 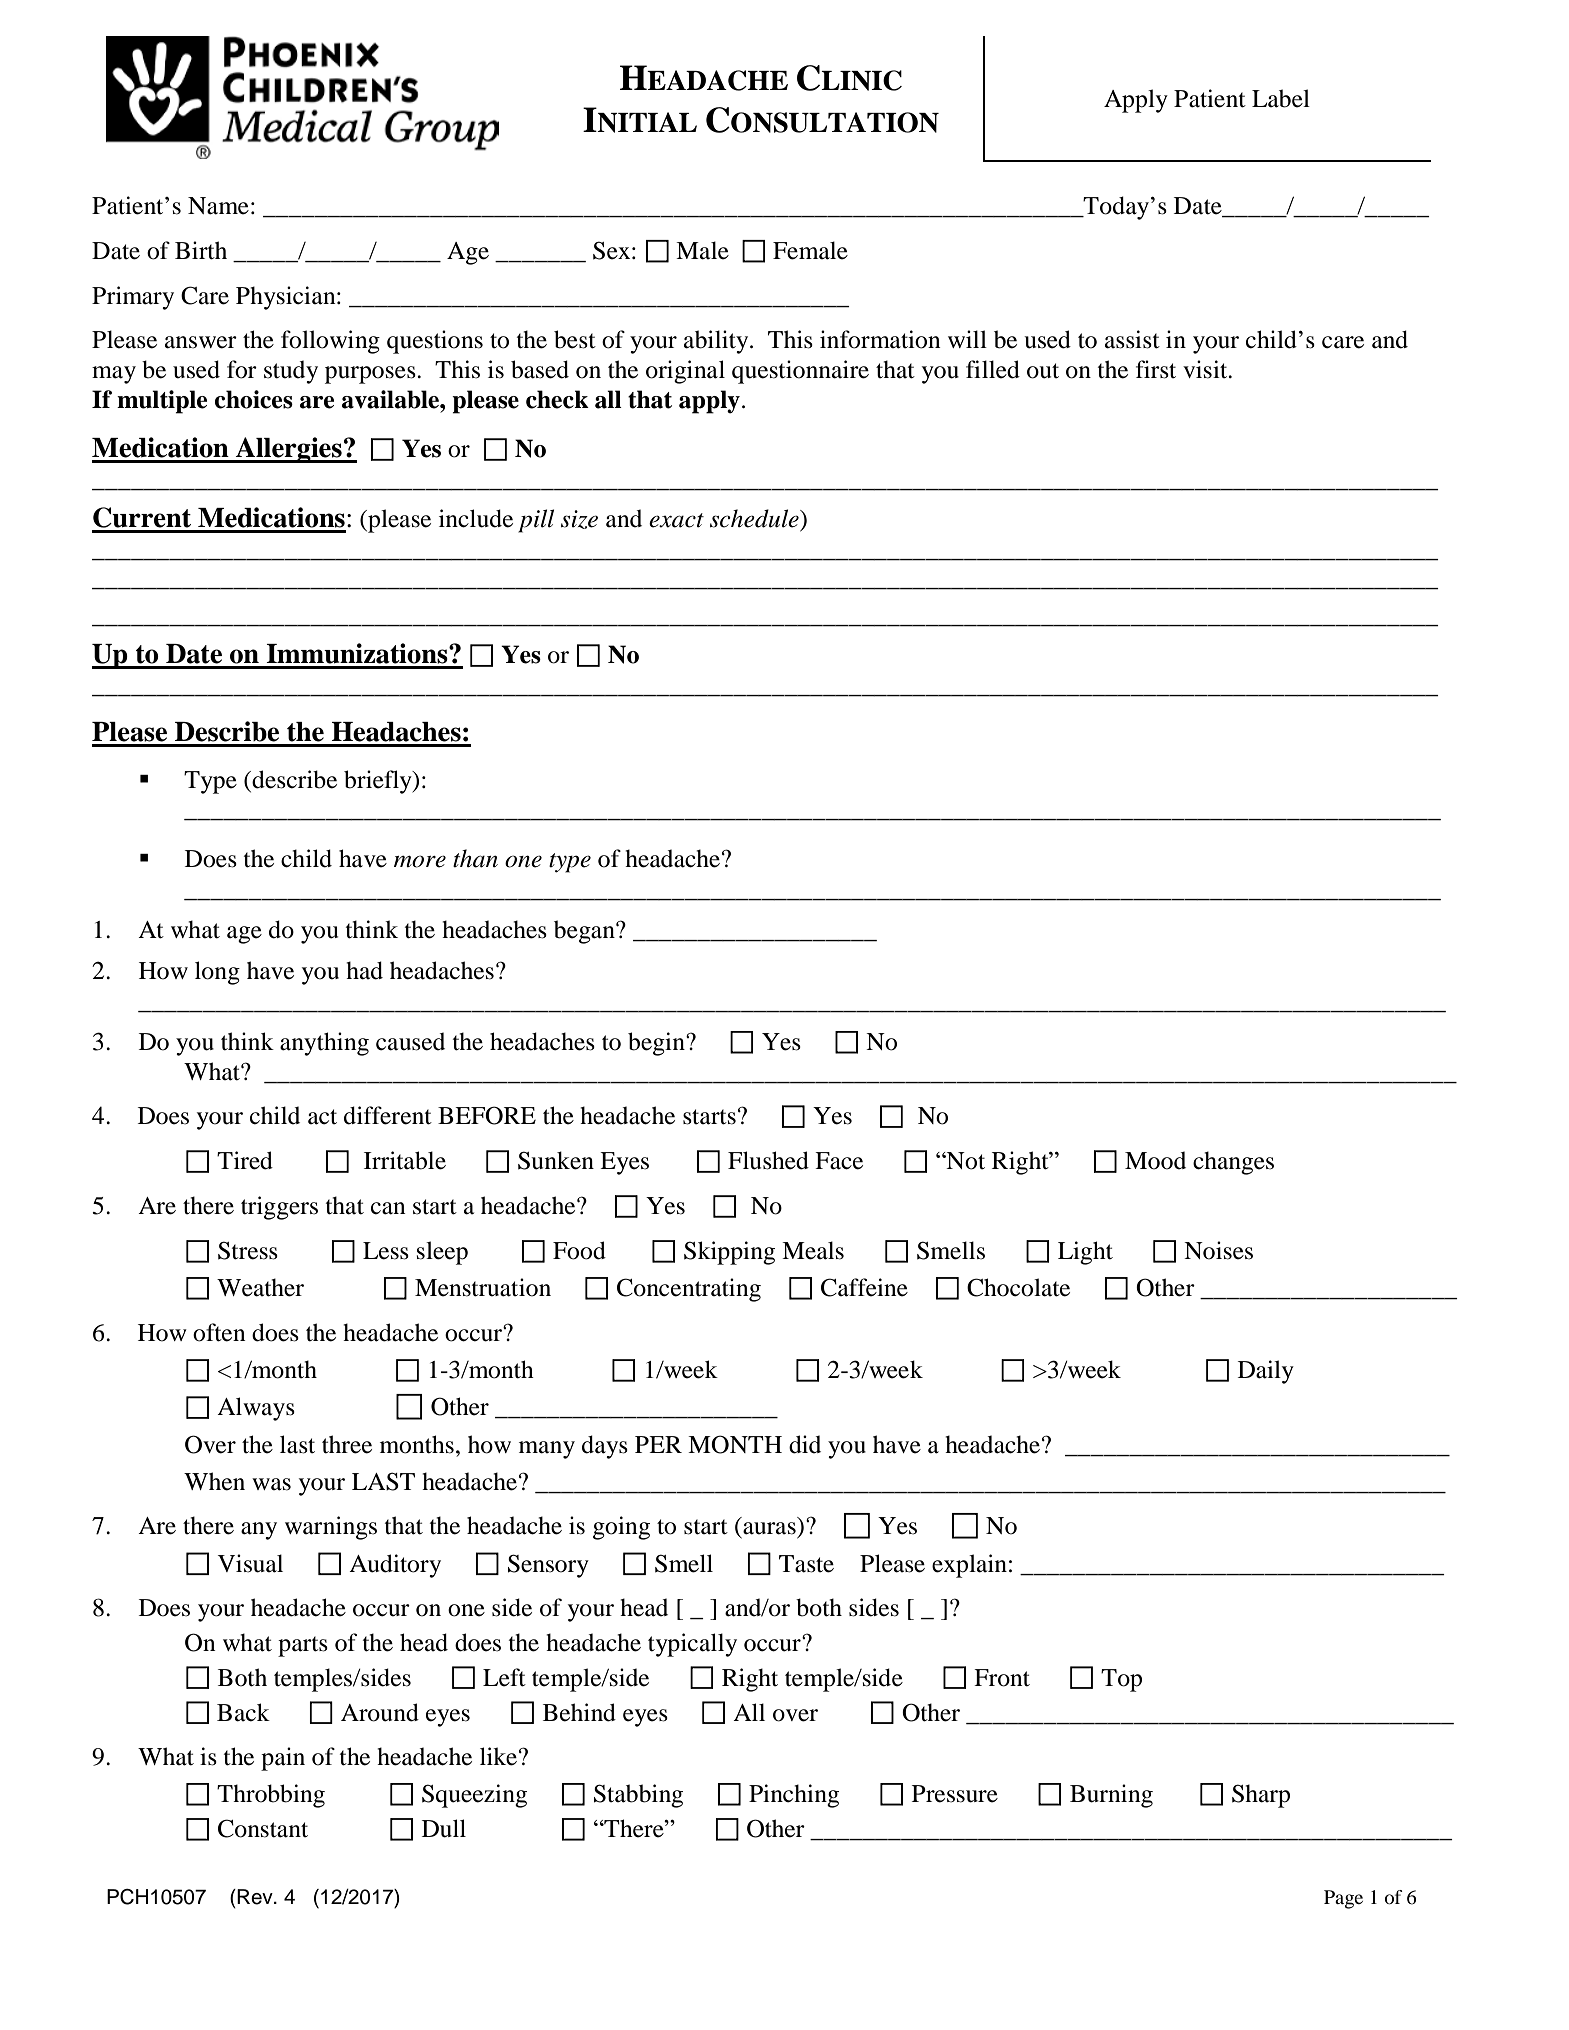 I want to click on Label, so click(x=1281, y=98).
